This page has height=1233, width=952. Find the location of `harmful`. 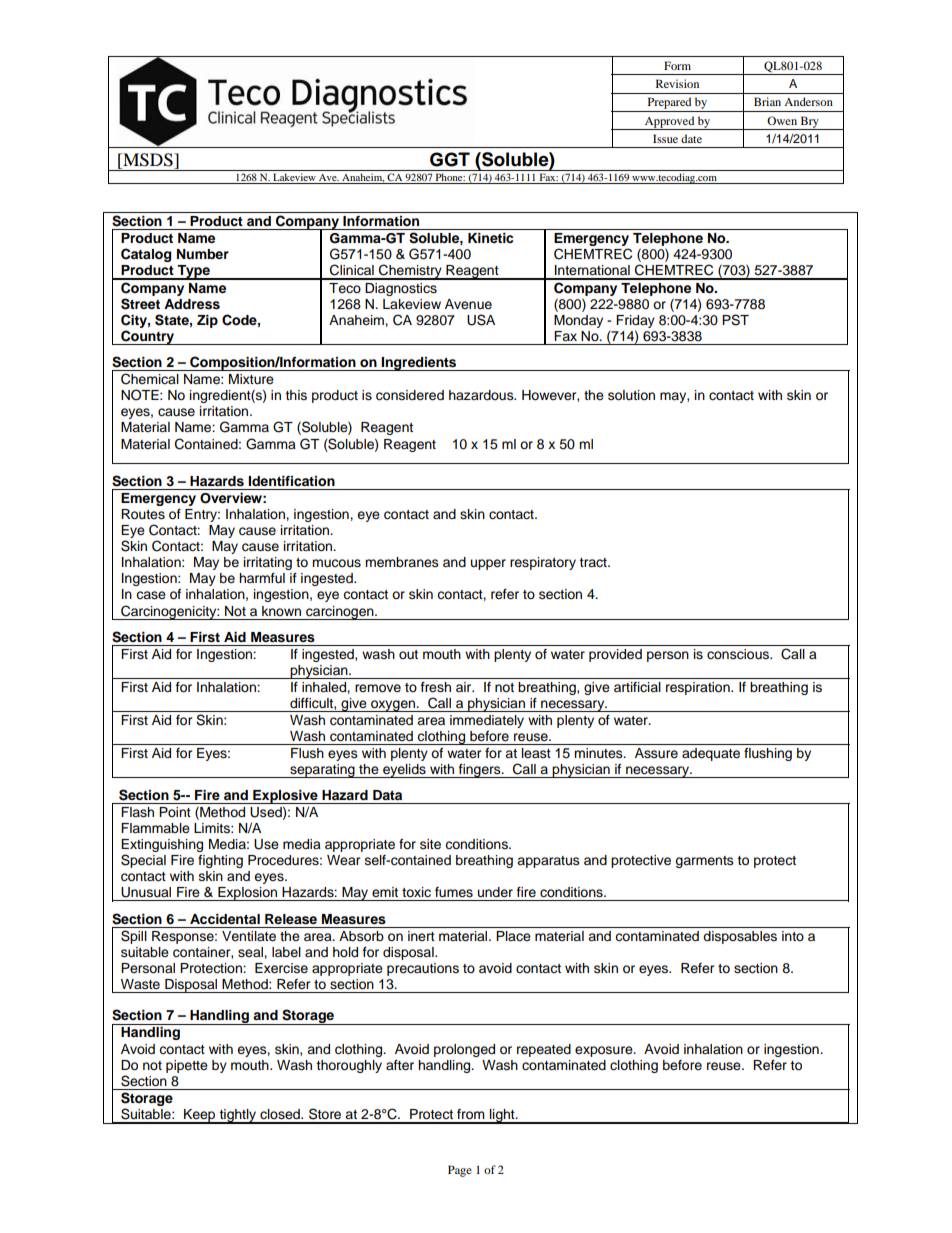

harmful is located at coordinates (262, 578).
